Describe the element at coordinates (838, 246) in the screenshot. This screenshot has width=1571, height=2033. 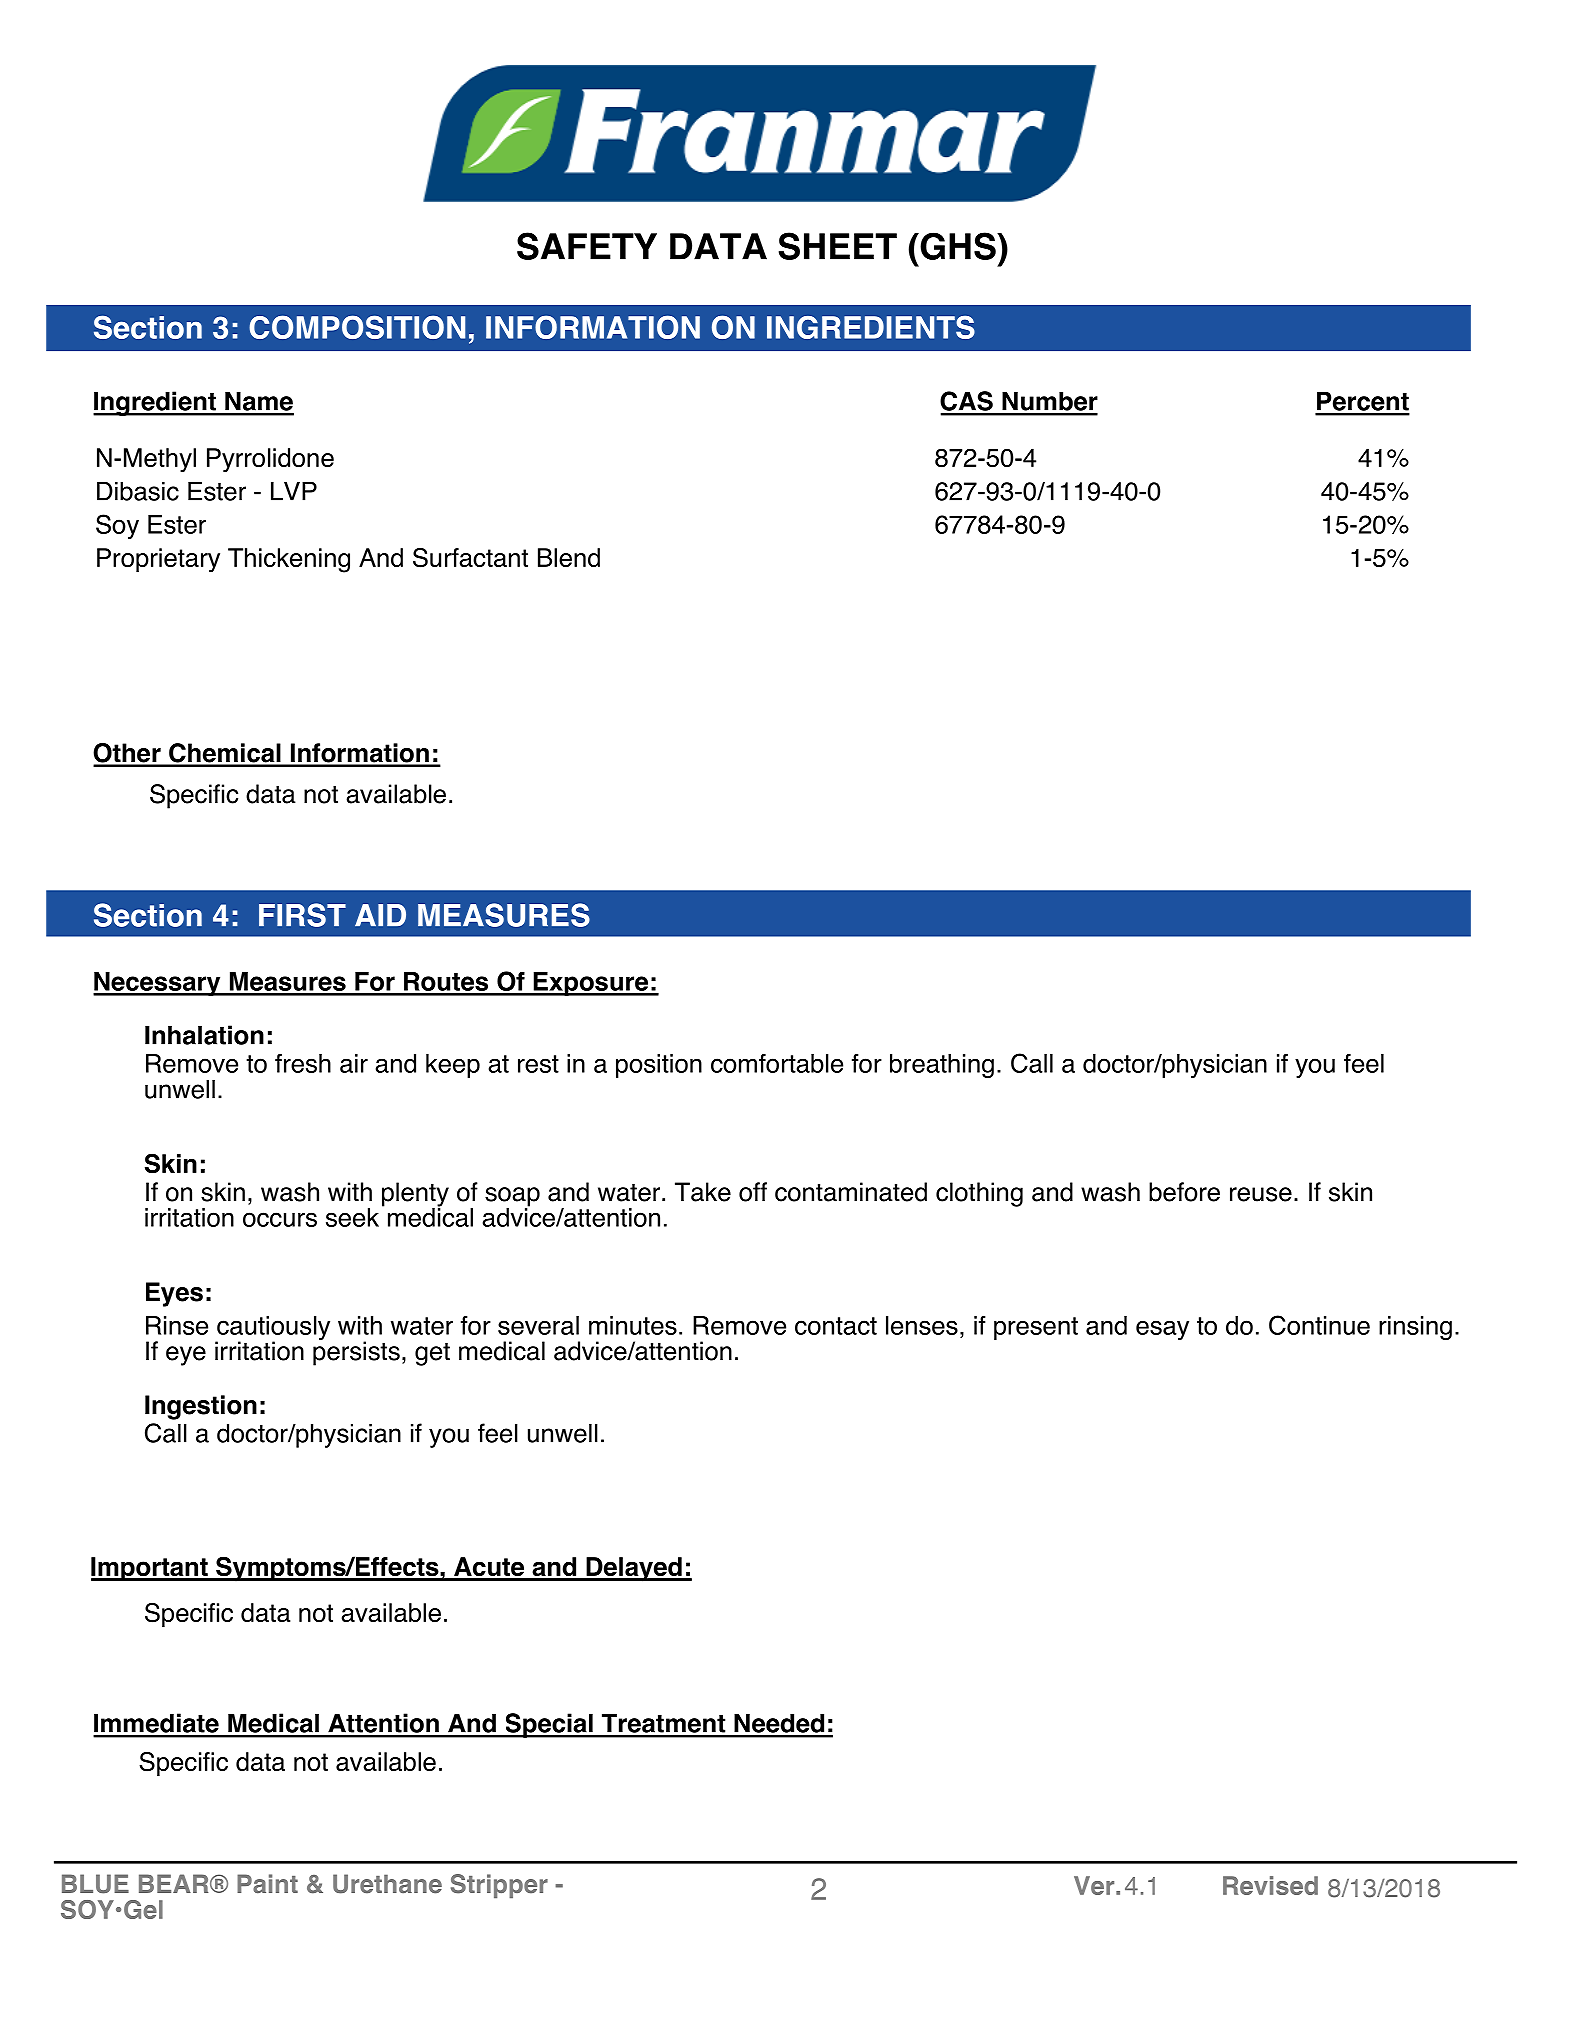
I see `SHEET` at that location.
